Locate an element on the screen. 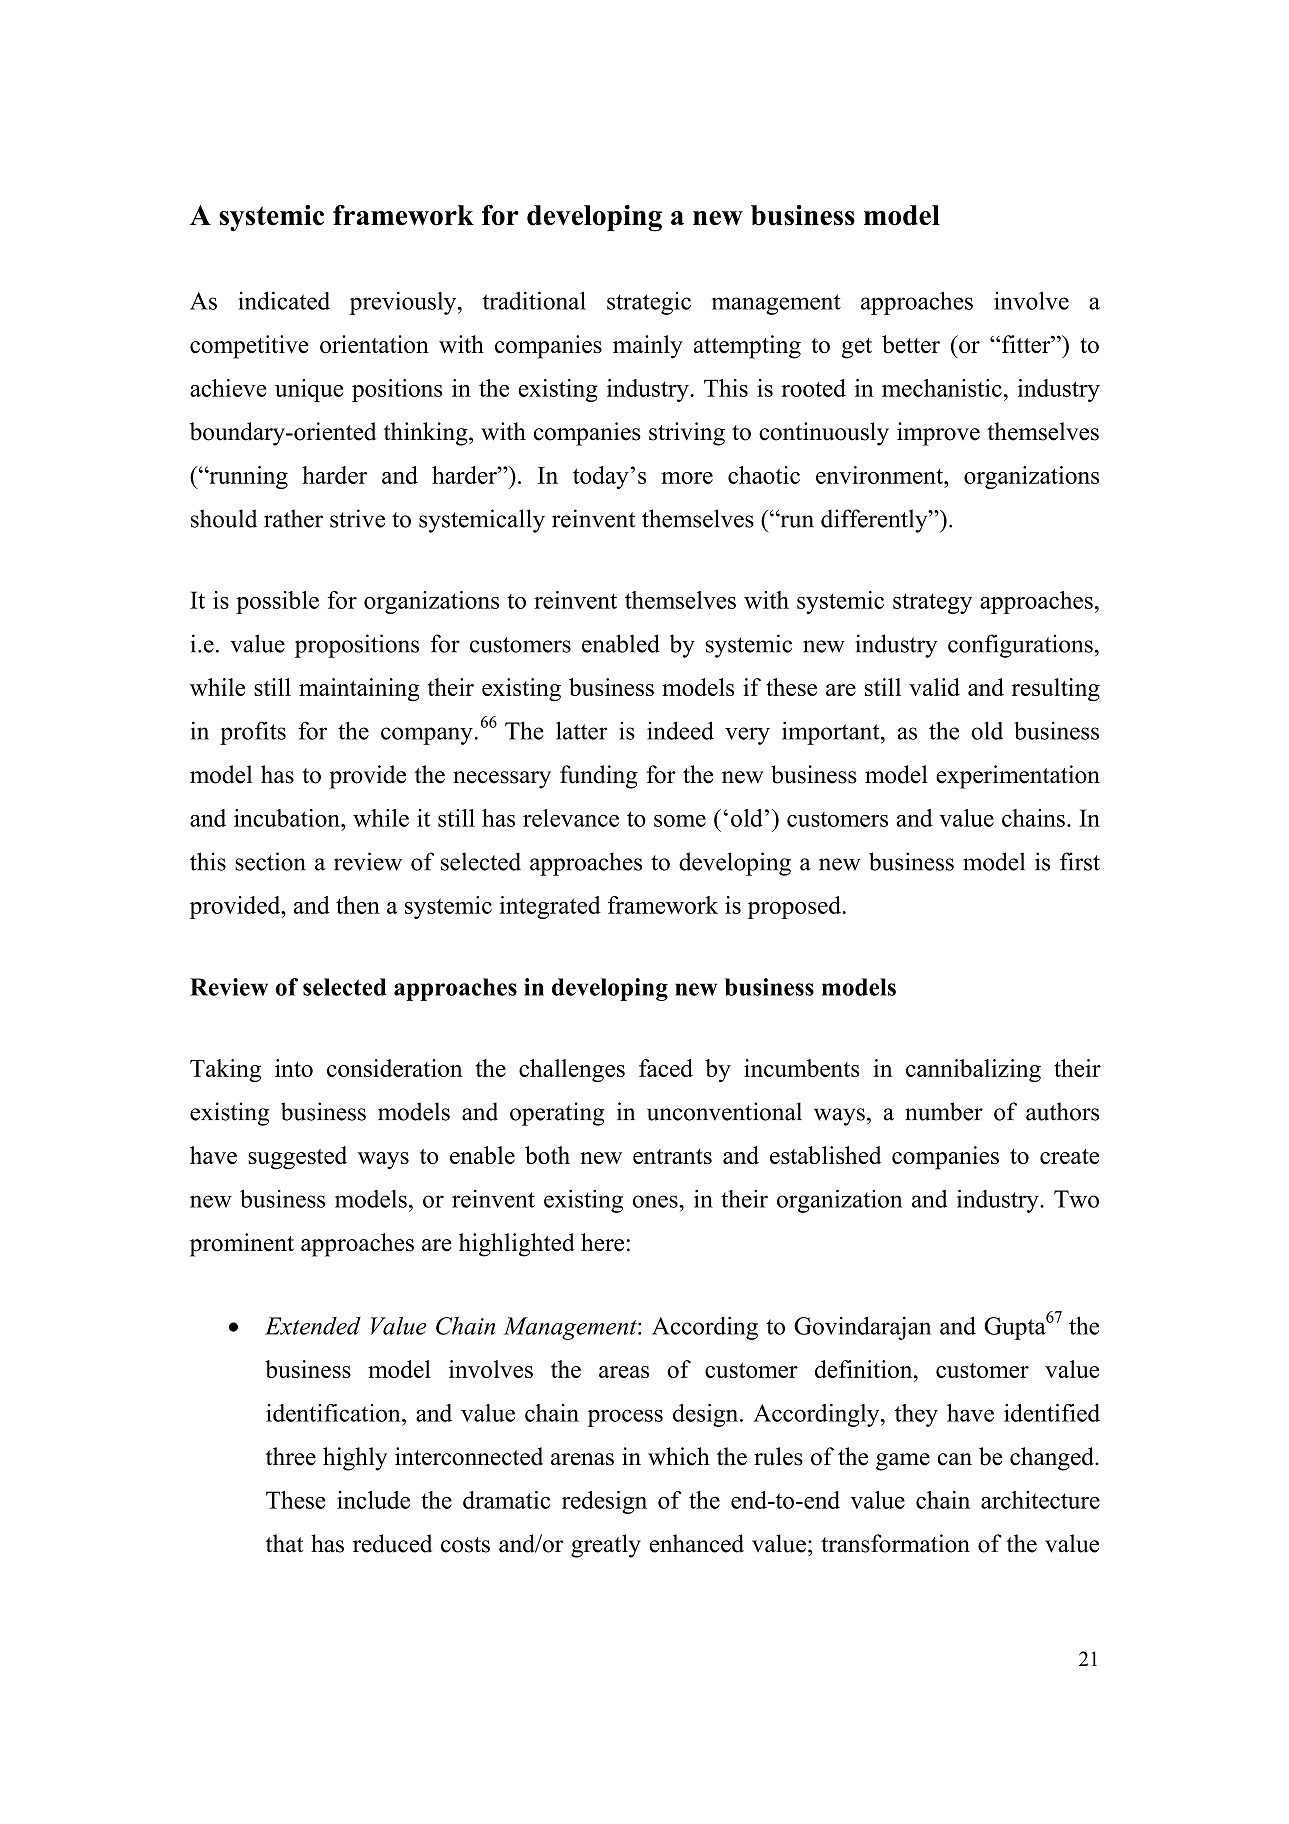  ones is located at coordinates (656, 1201).
